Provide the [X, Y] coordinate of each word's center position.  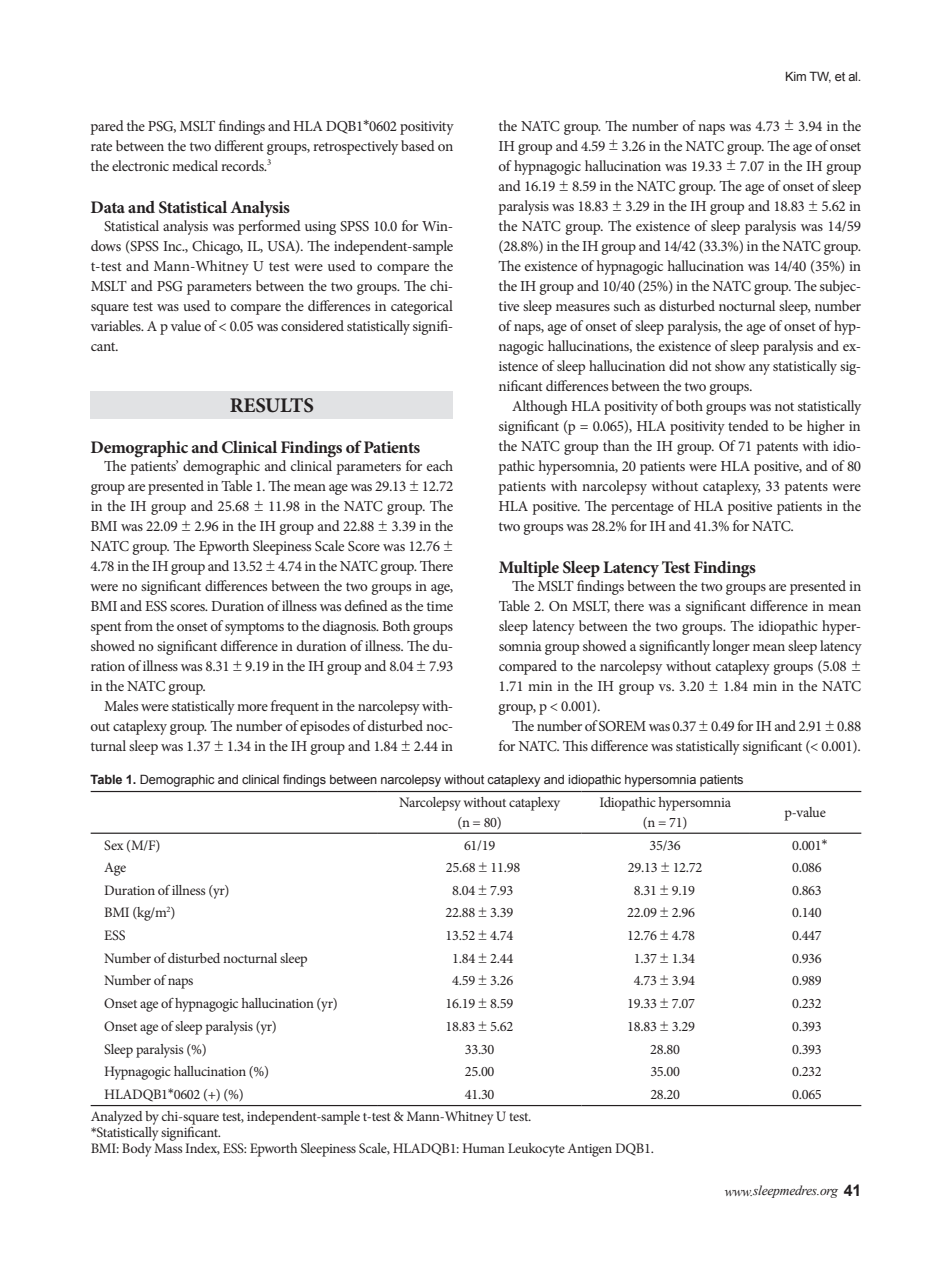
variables [117, 325]
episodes [325, 727]
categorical [422, 307]
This [575, 745]
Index [202, 1149]
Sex [114, 845]
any [759, 369]
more [252, 707]
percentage [642, 508]
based [418, 145]
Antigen [590, 1150]
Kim [796, 76]
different [239, 145]
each [440, 465]
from [139, 625]
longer [731, 647]
